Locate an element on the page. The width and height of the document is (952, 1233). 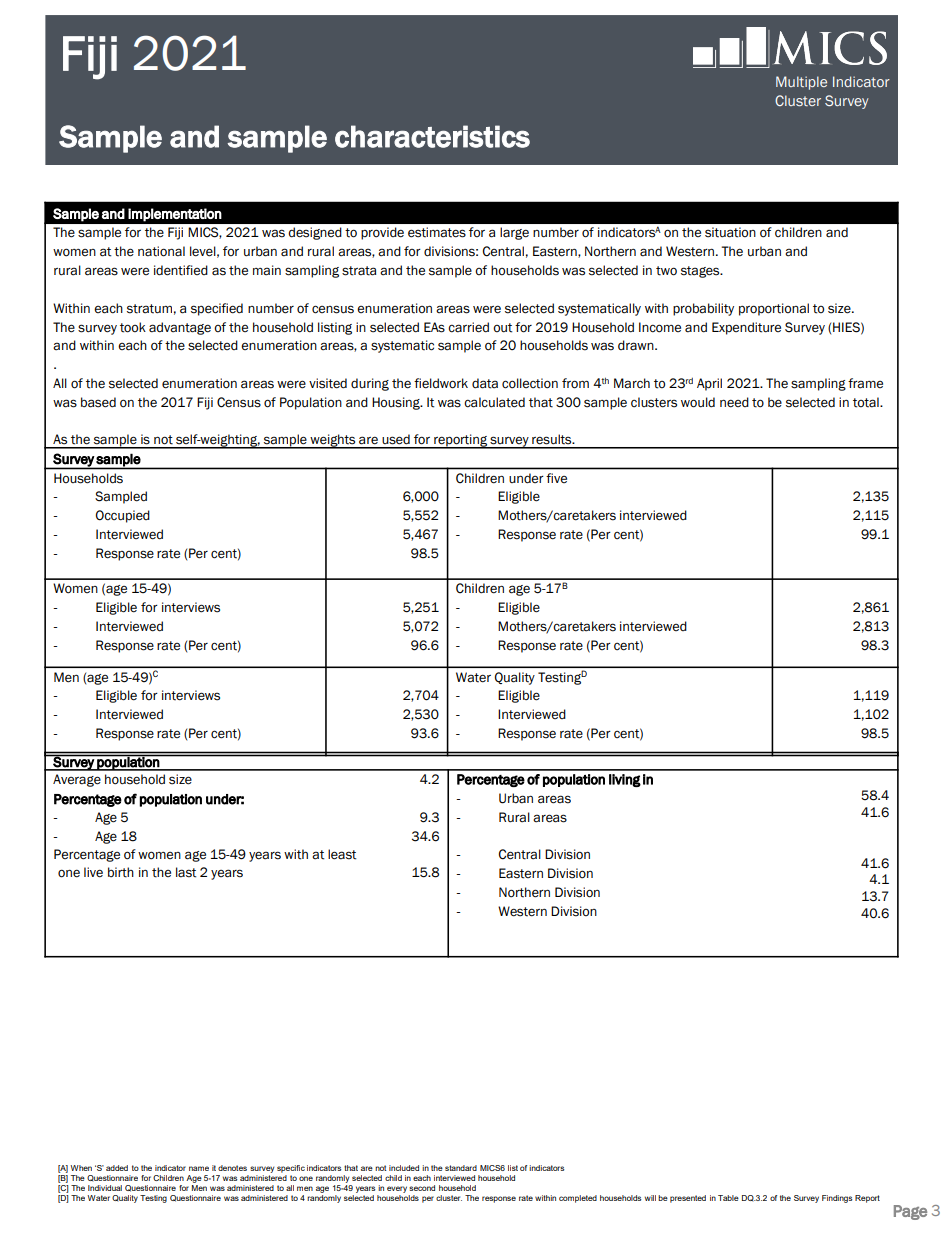
total is located at coordinates (867, 402).
